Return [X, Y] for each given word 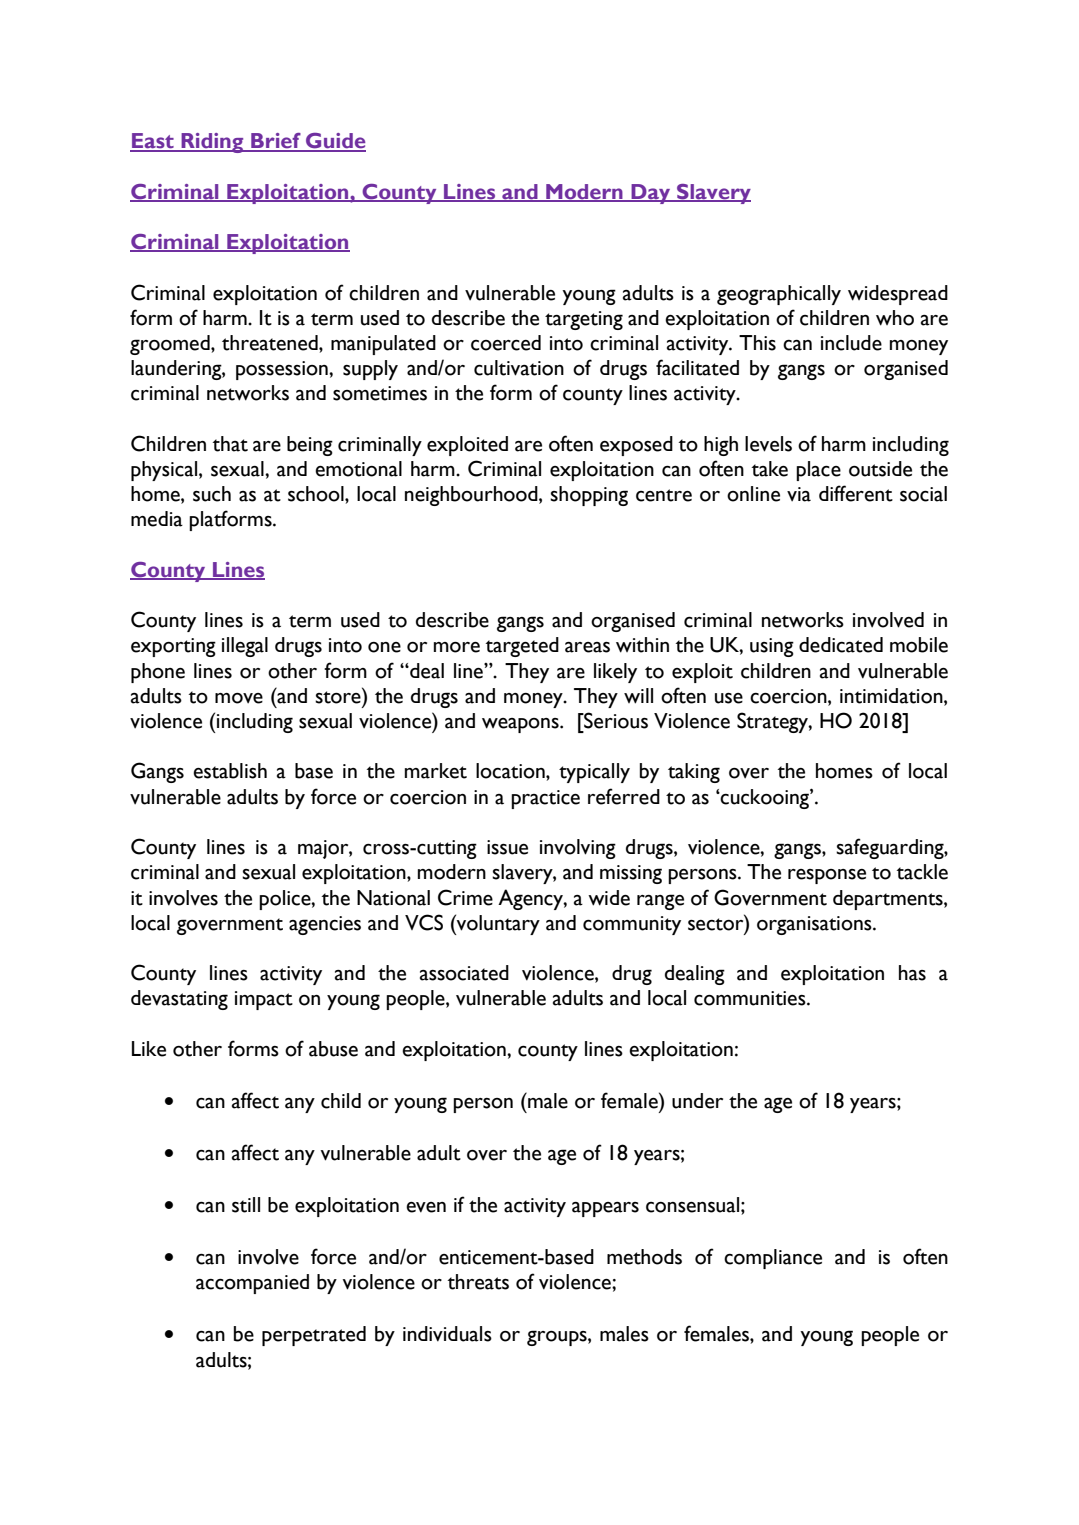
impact [264, 1000]
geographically [779, 295]
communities [751, 998]
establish [230, 771]
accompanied [252, 1284]
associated [464, 973]
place [818, 471]
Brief [276, 142]
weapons [521, 725]
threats [478, 1282]
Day [651, 194]
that [230, 444]
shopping [589, 496]
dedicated [841, 645]
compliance [773, 1259]
